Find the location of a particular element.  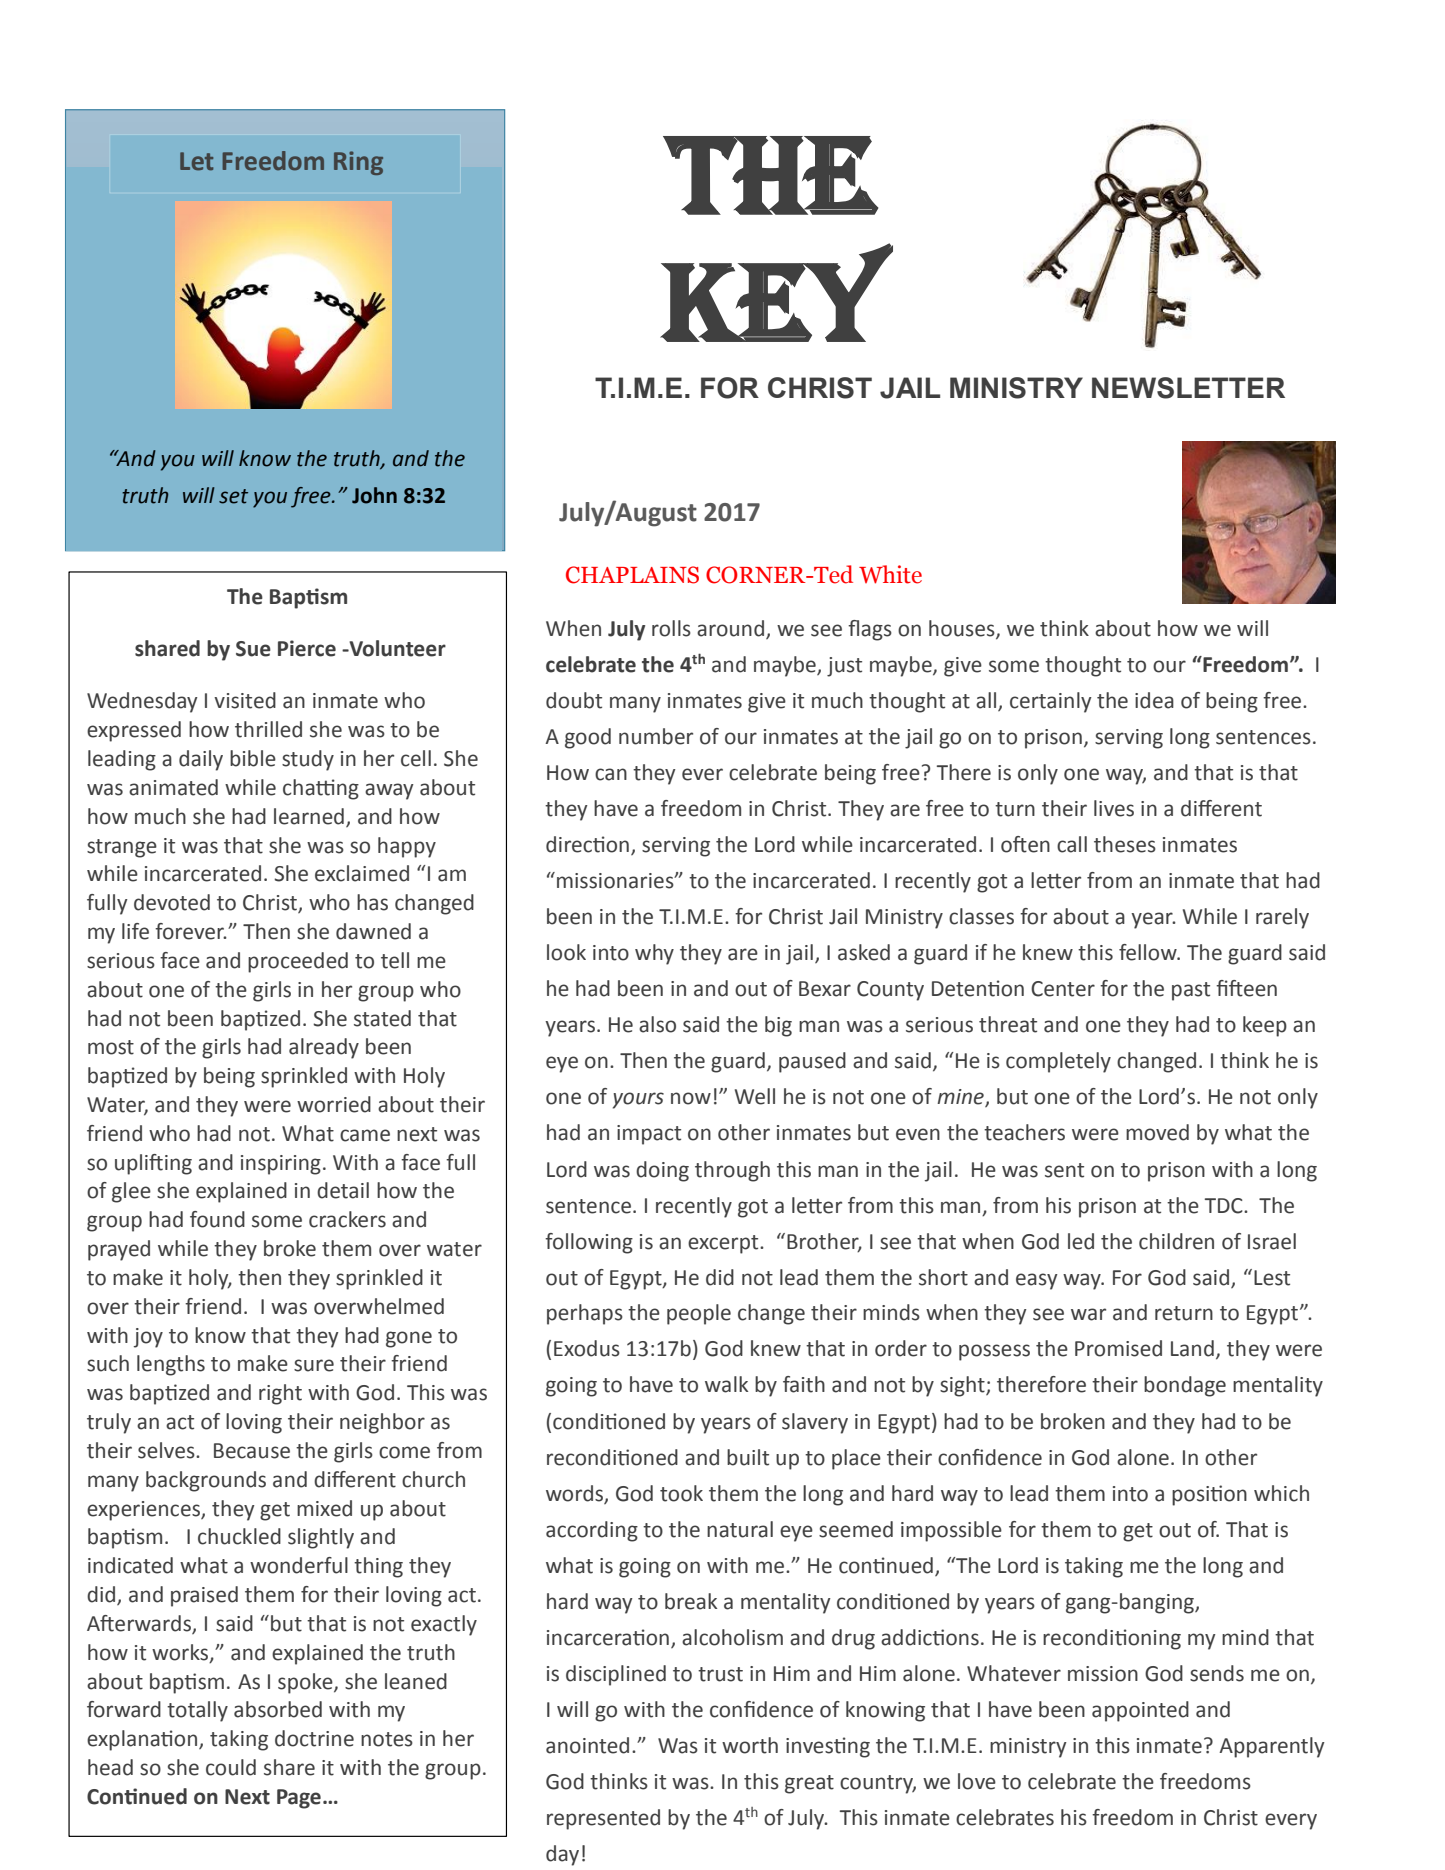

White is located at coordinates (890, 574).
